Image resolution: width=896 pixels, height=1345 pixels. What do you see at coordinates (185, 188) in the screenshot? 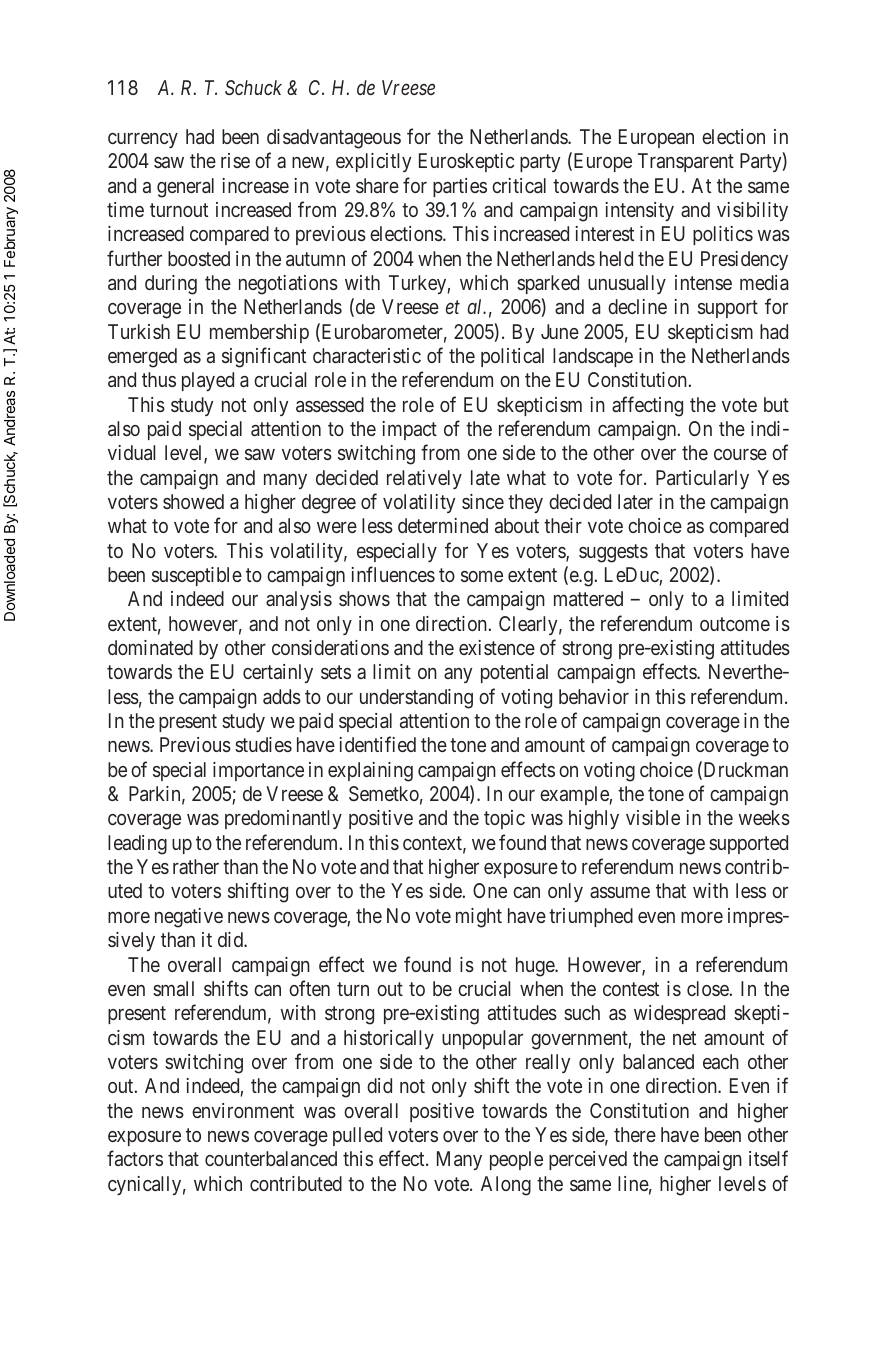
I see `general` at bounding box center [185, 188].
